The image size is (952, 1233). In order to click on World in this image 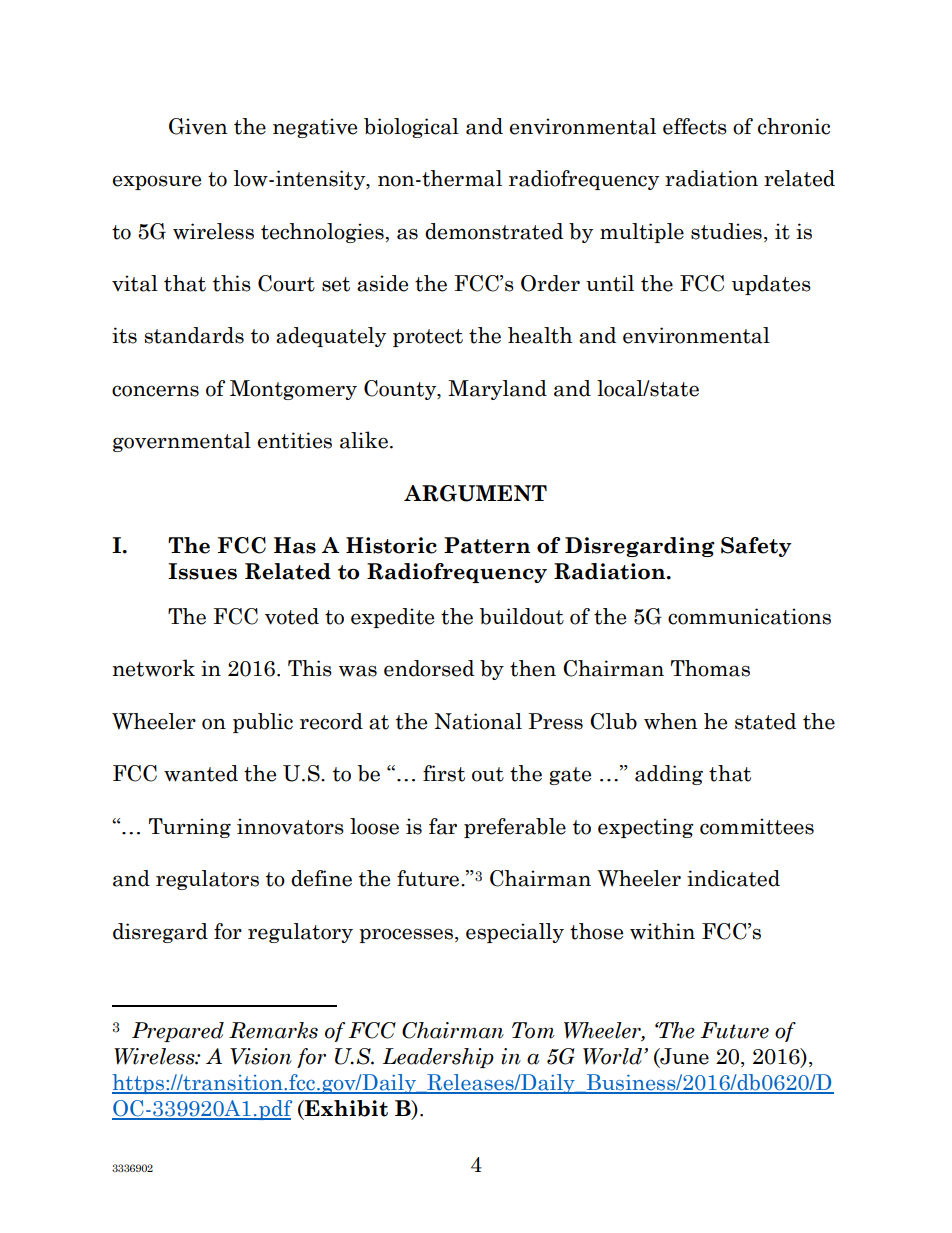, I will do `click(614, 1056)`.
